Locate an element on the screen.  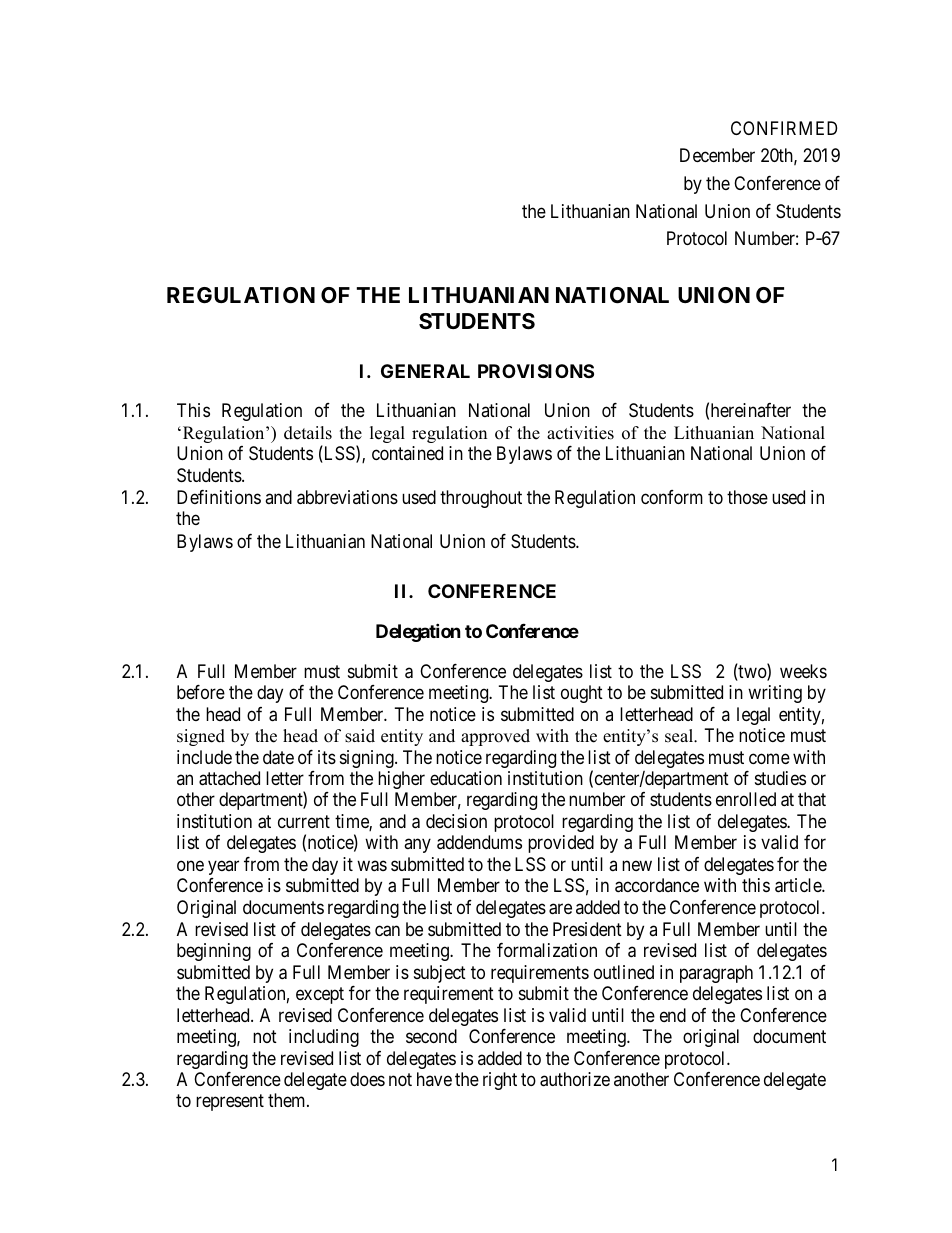
PROVISIONS is located at coordinates (536, 371).
